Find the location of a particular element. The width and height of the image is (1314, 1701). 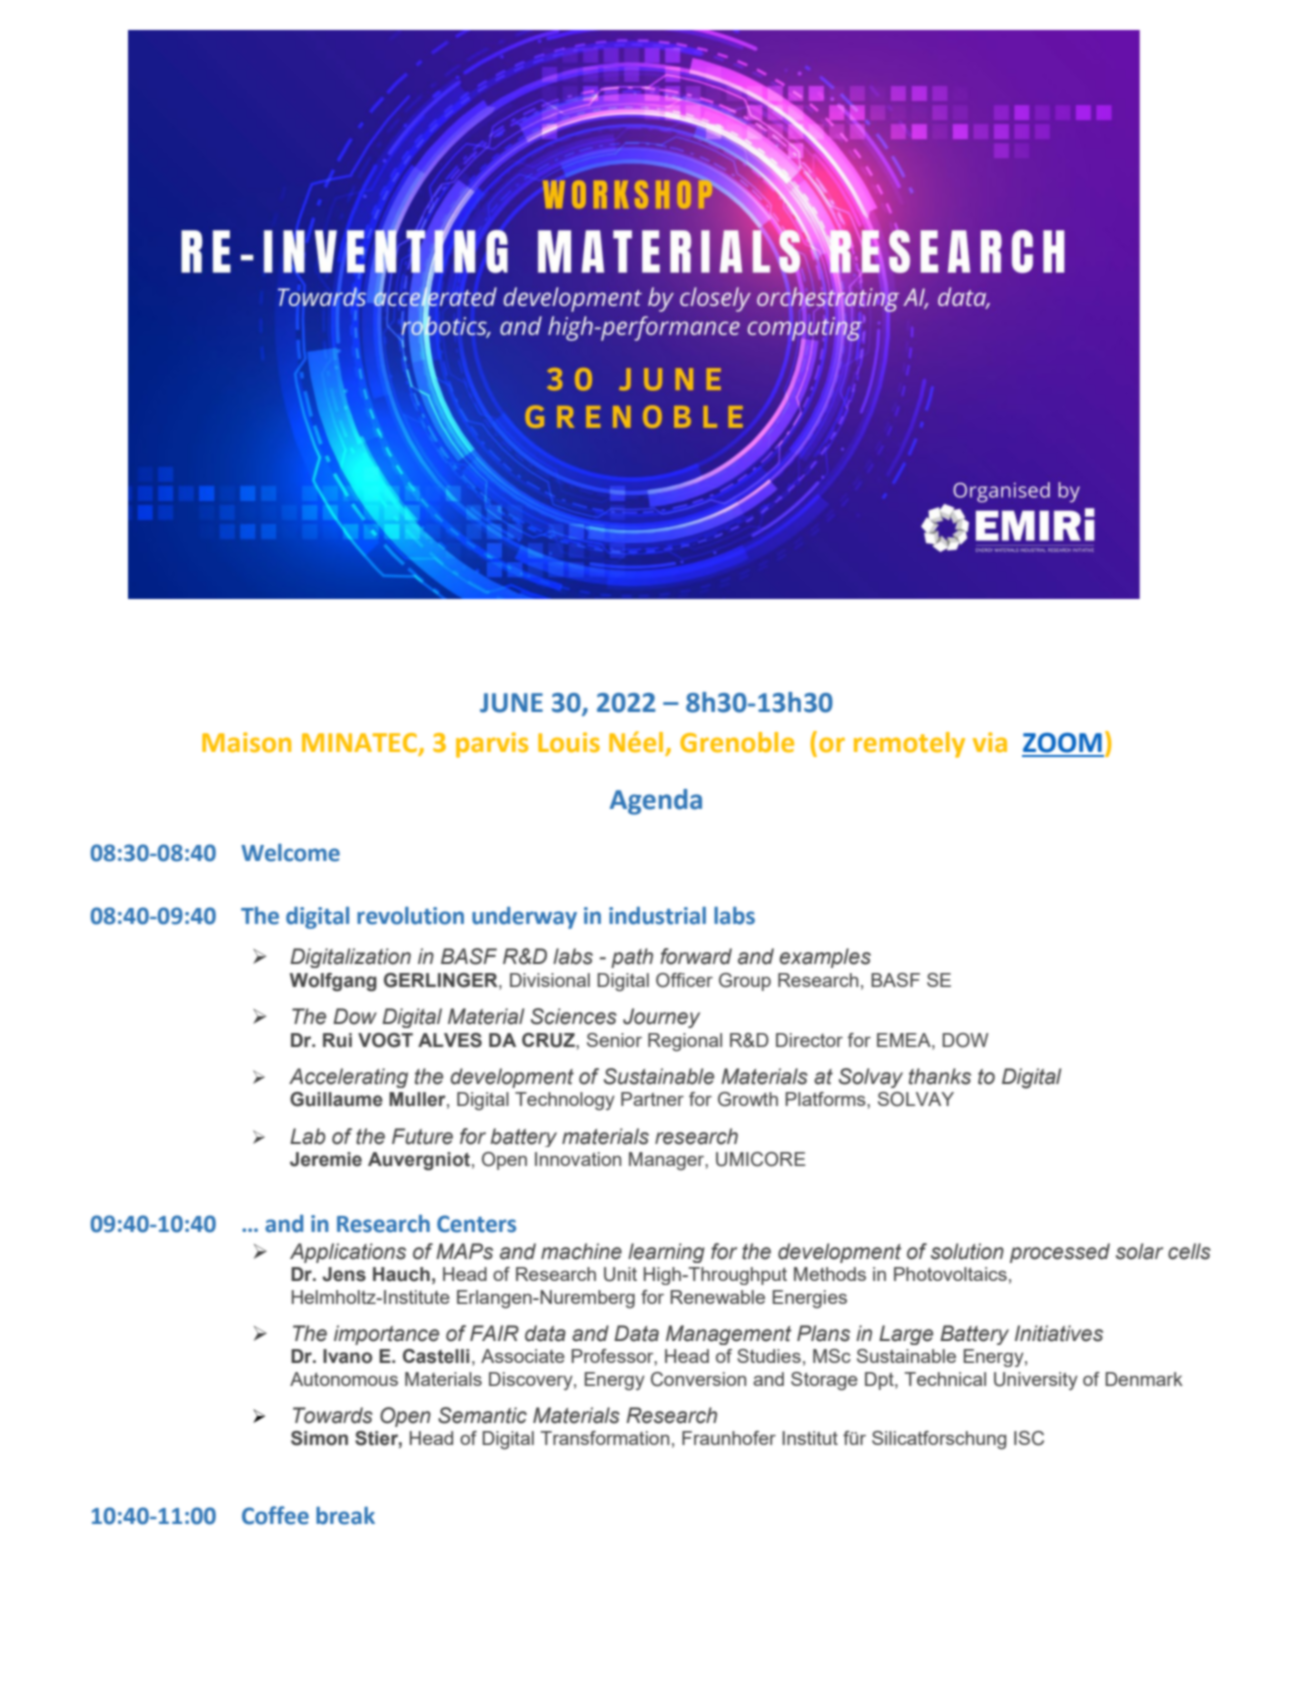

Group is located at coordinates (745, 982).
